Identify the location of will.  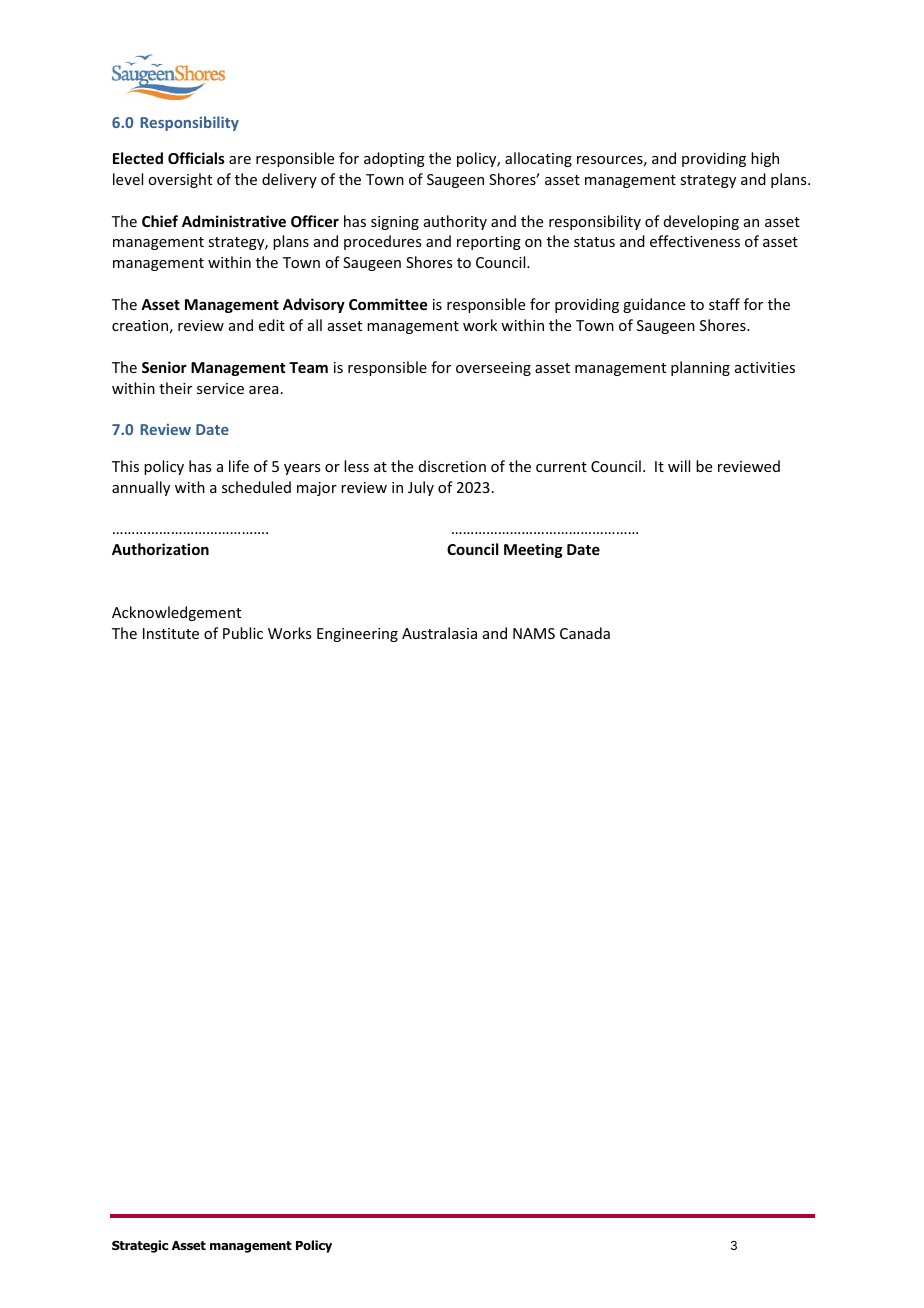
(679, 466).
